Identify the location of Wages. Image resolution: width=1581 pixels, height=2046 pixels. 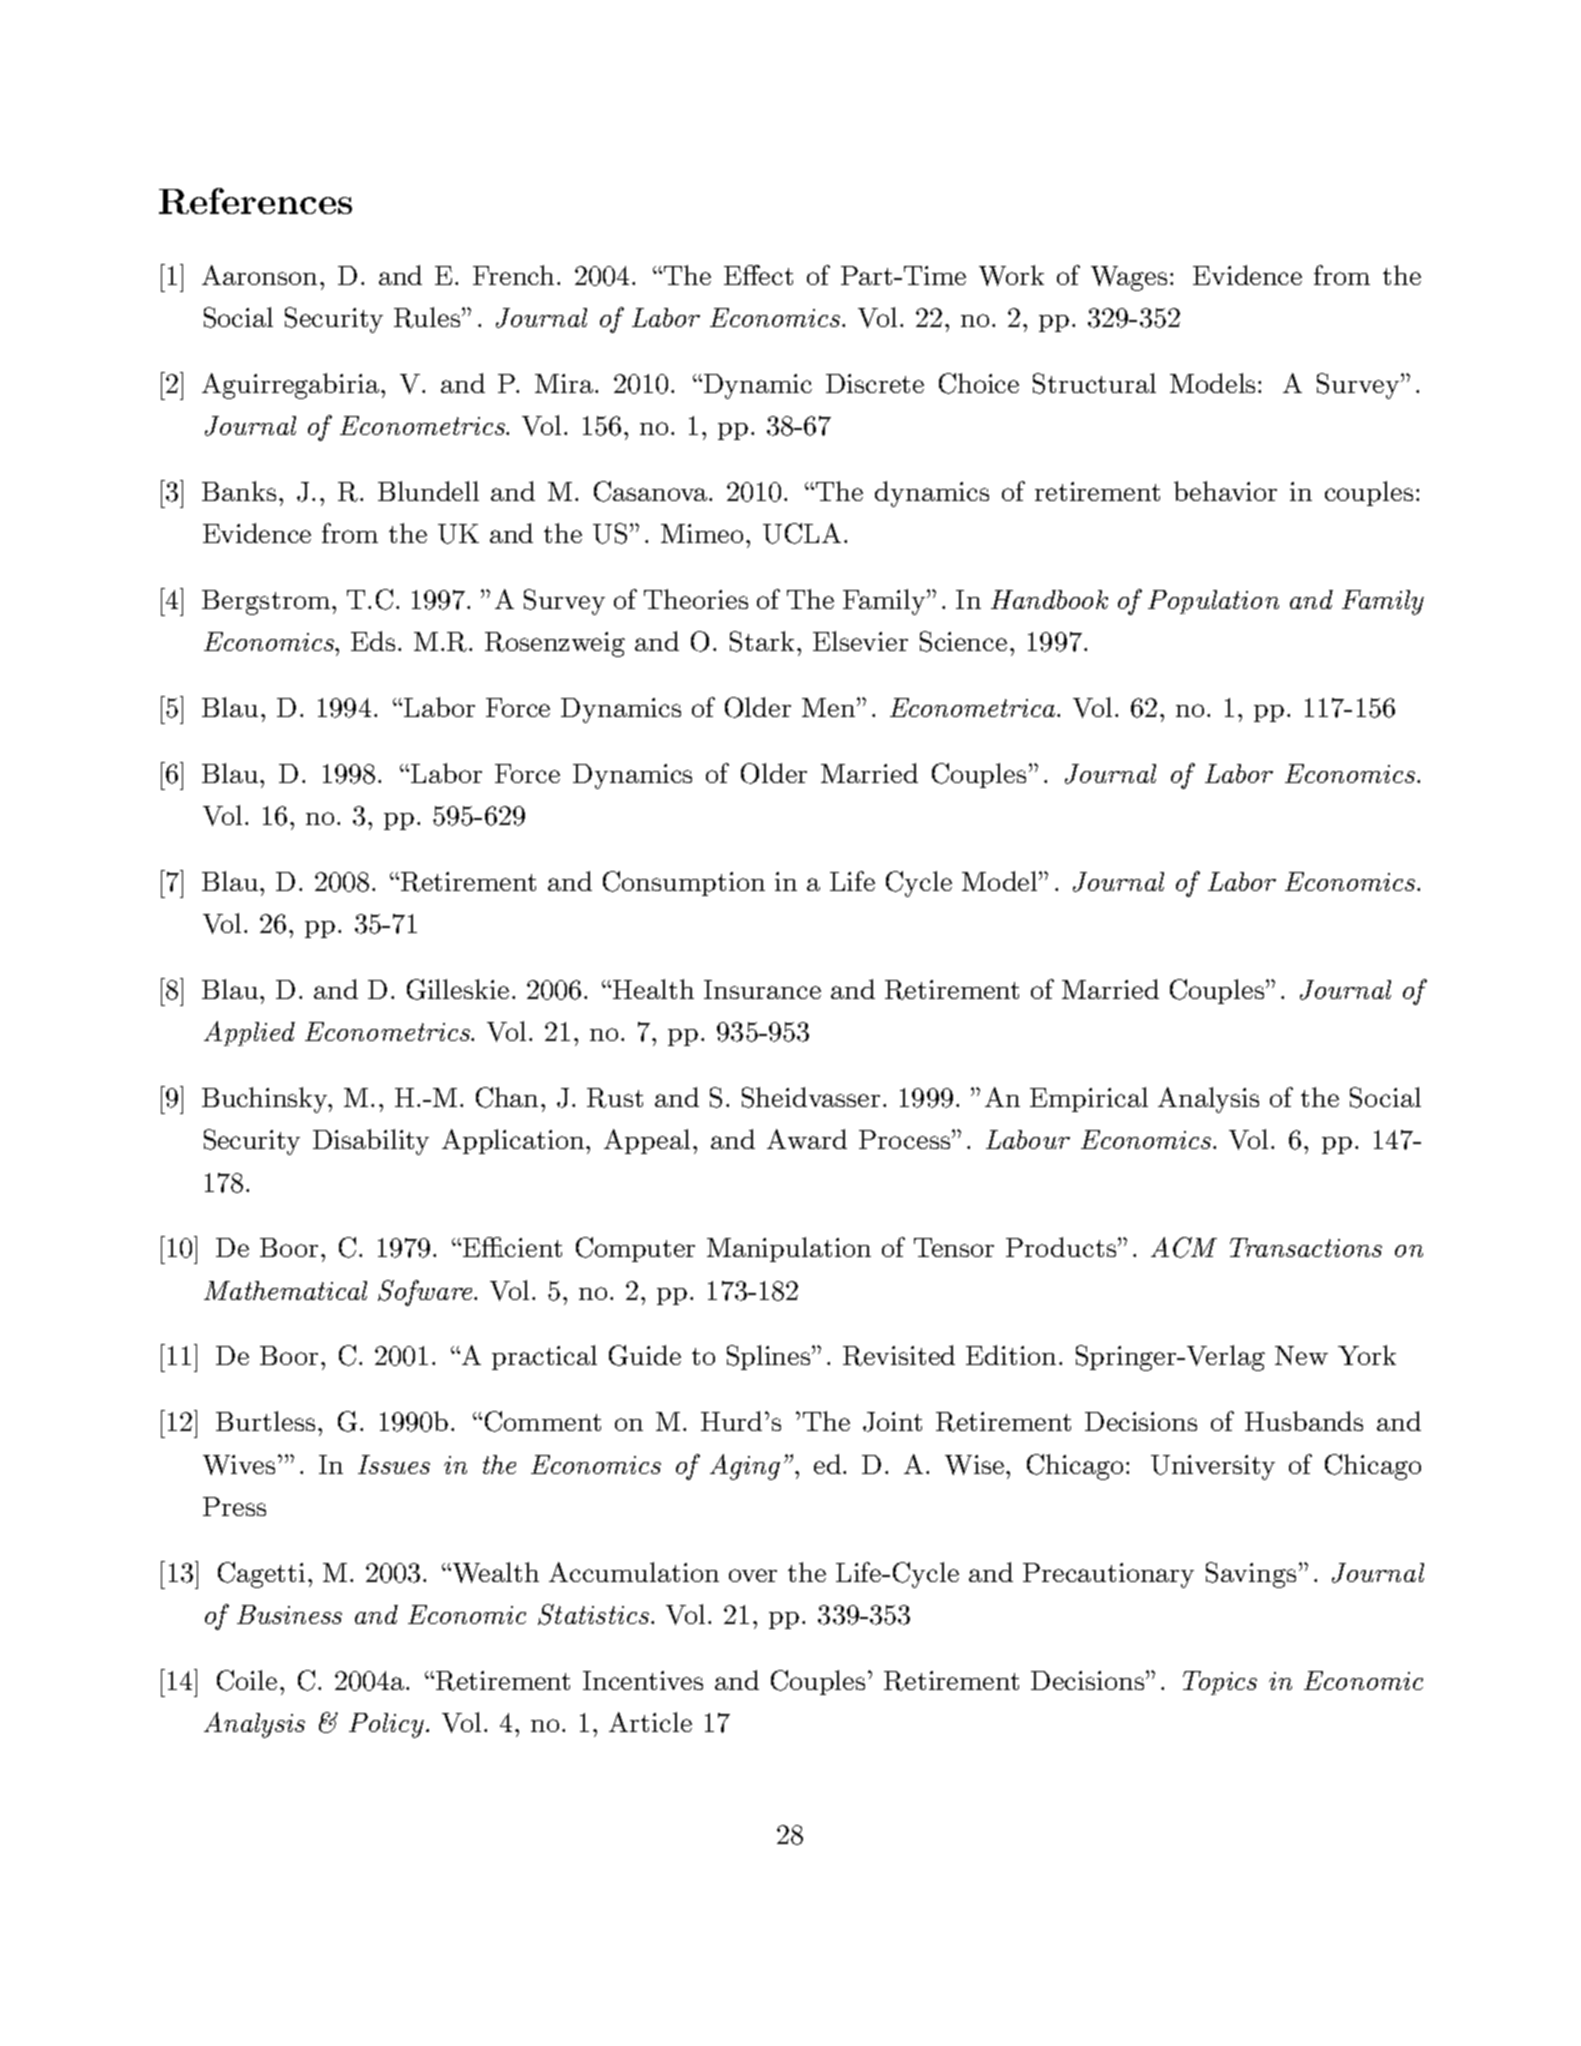
(1129, 278).
